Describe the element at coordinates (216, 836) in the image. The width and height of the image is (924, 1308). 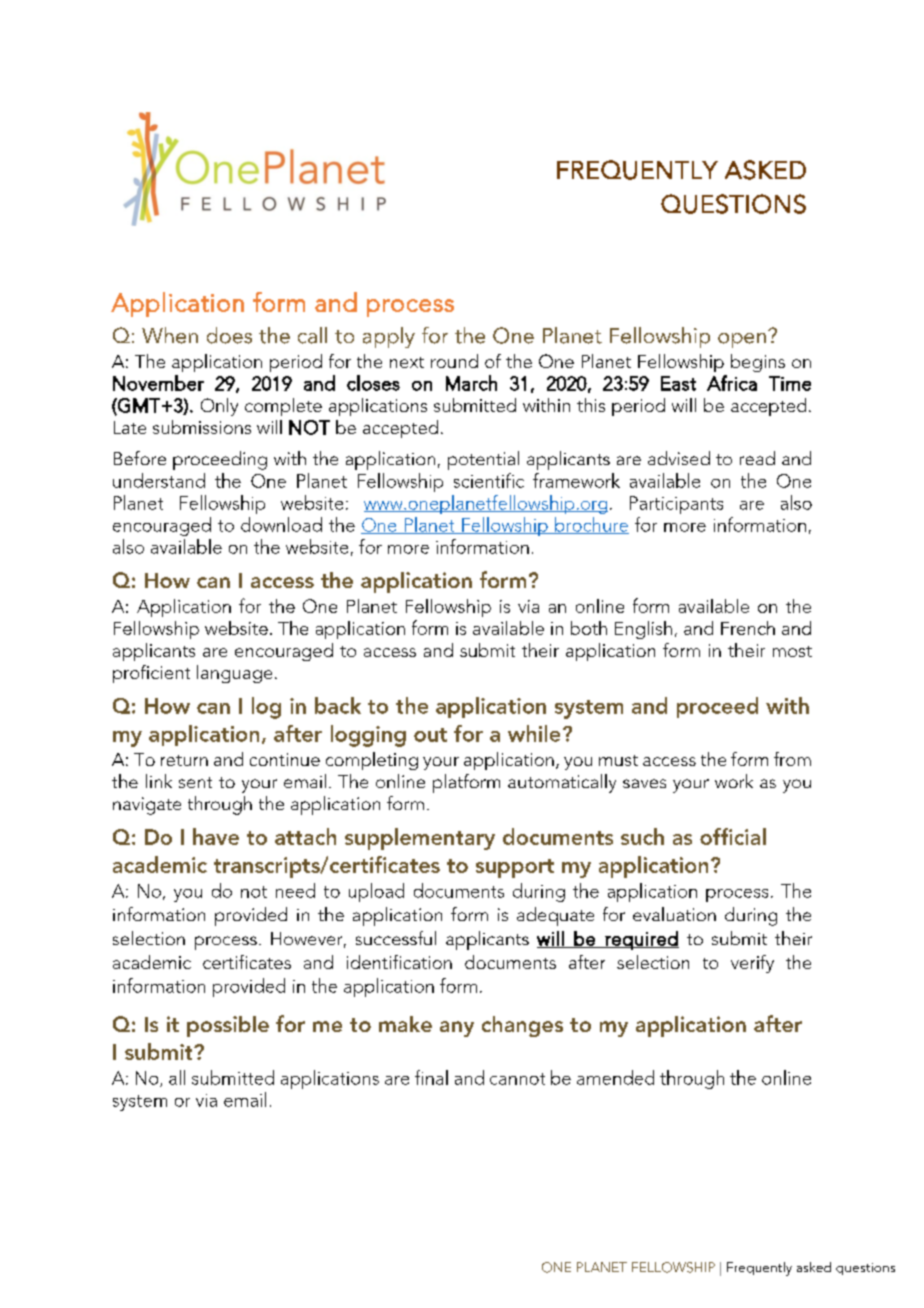
I see `have` at that location.
